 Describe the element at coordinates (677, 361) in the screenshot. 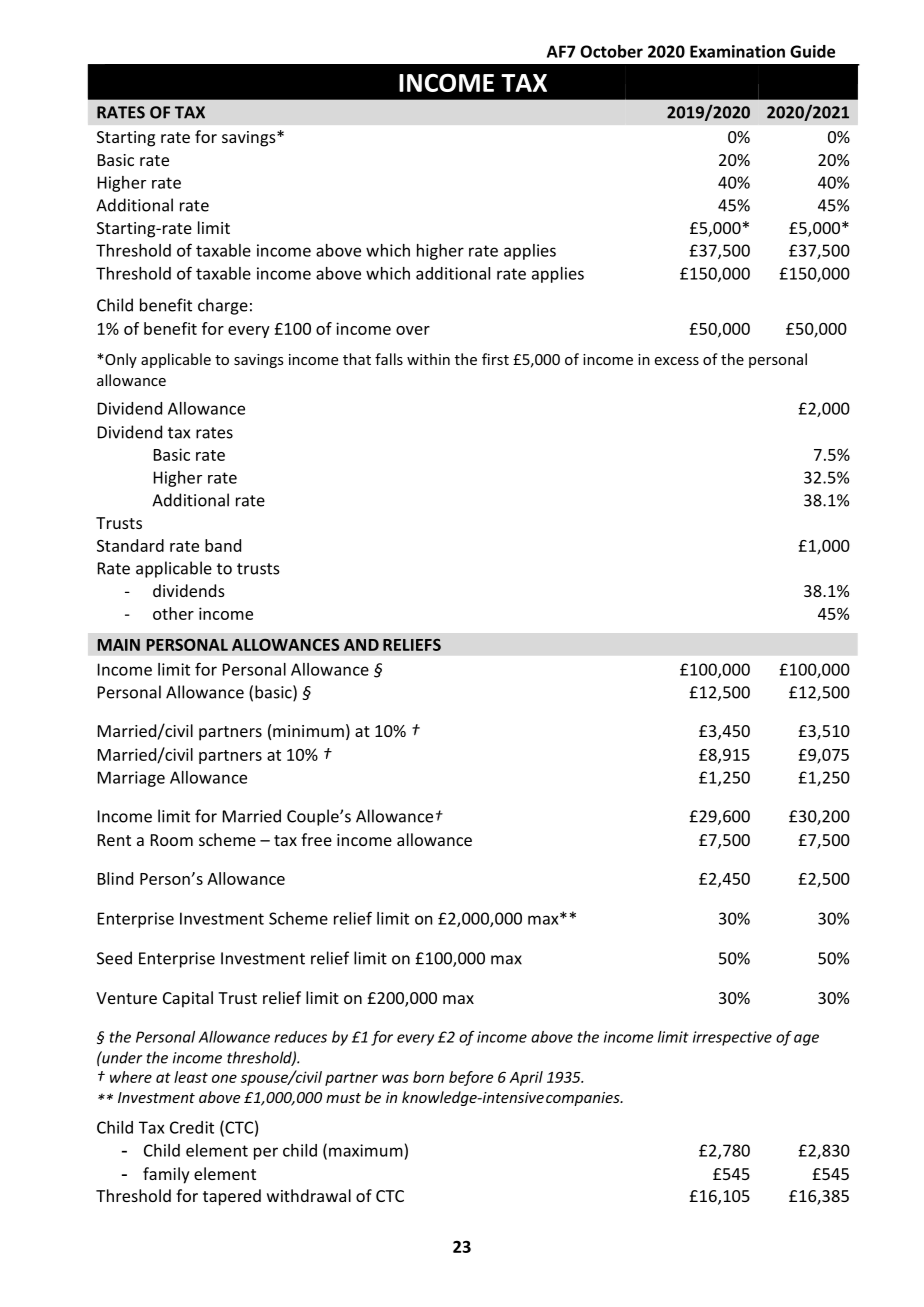

I see `excess` at that location.
